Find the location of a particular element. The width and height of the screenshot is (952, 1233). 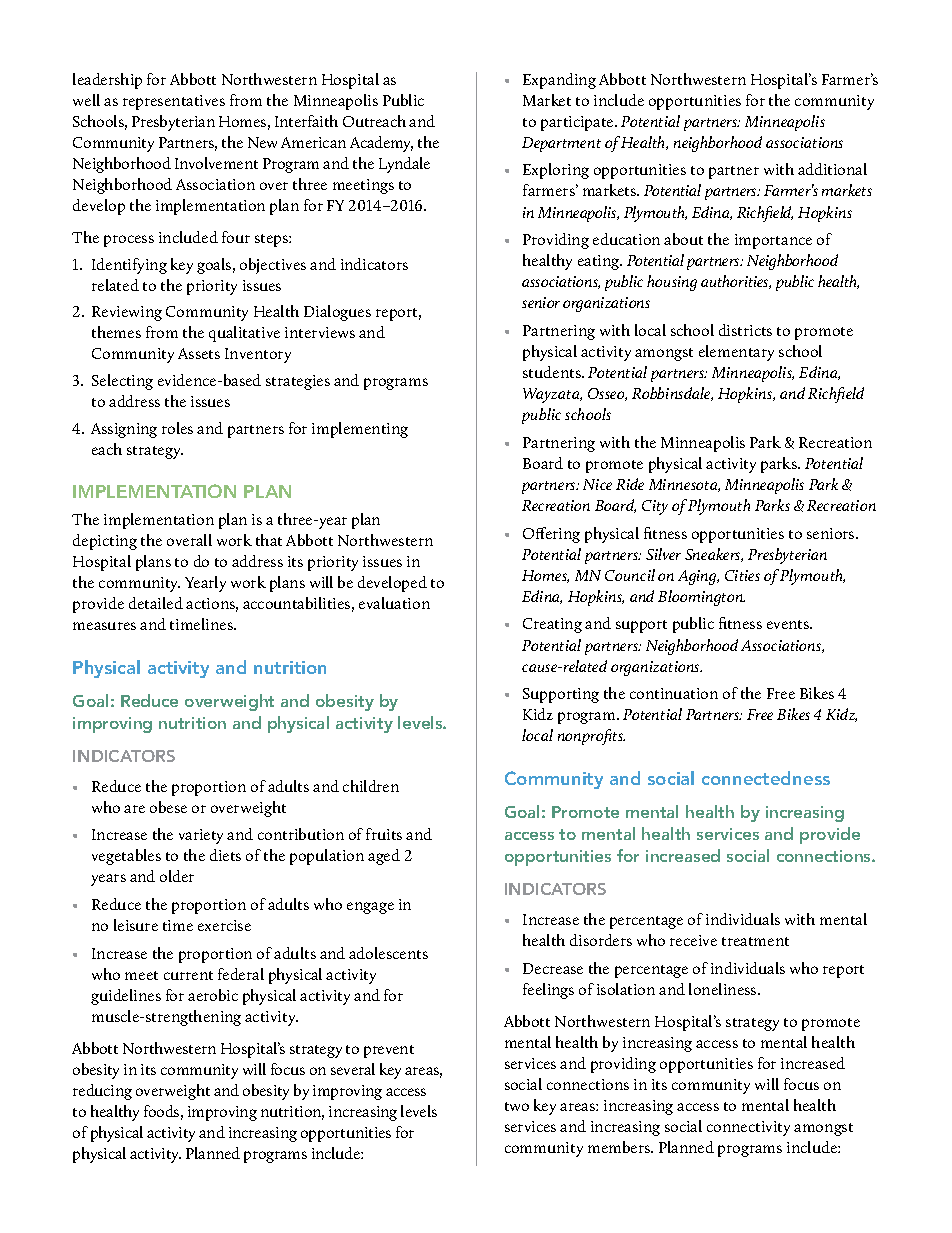

detailed is located at coordinates (156, 603).
